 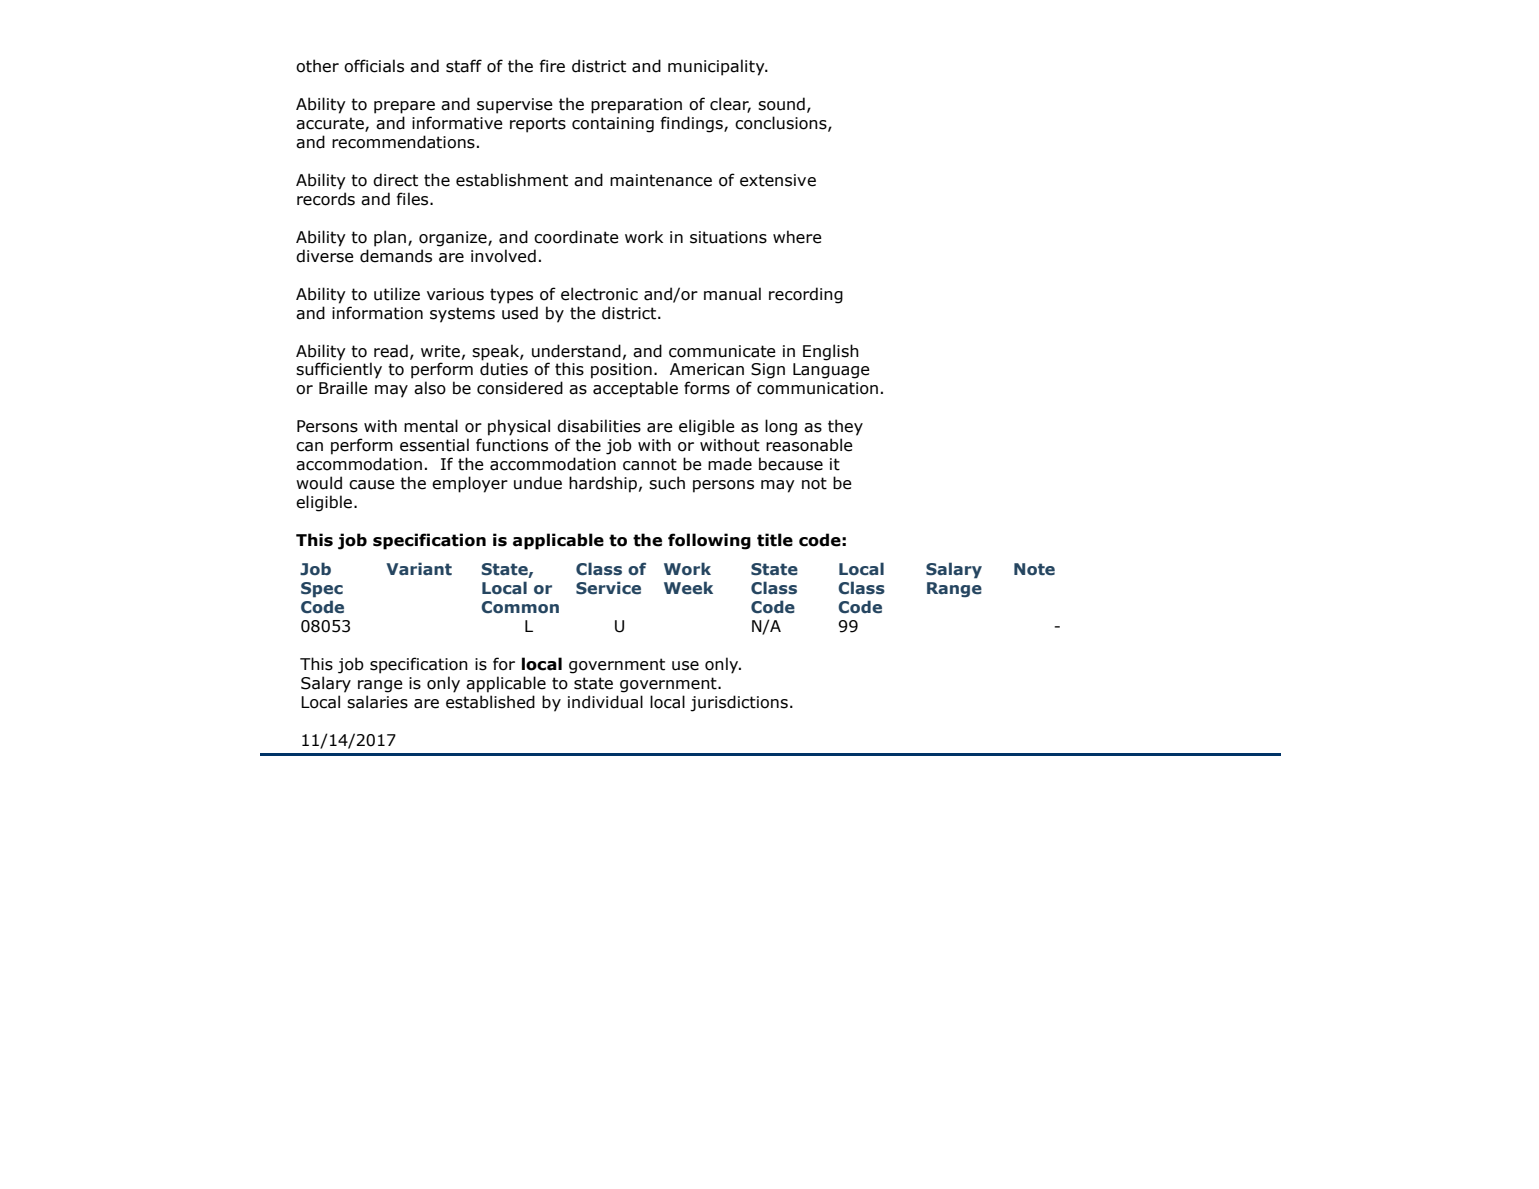 I want to click on municipality, so click(x=717, y=67).
